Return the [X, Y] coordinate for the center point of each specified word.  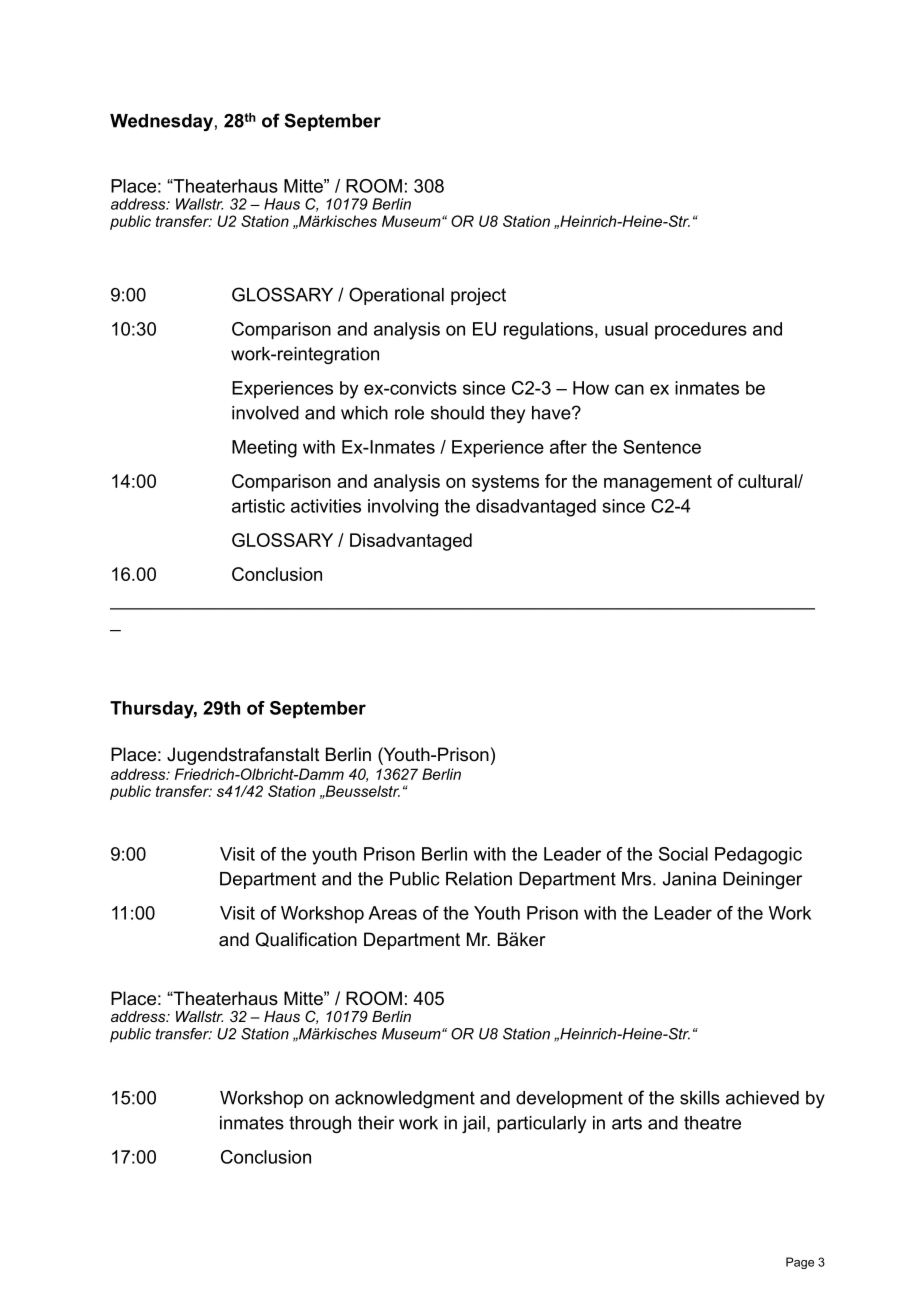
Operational [396, 296]
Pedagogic [758, 856]
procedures [701, 330]
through [320, 1124]
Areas [392, 913]
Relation [479, 879]
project [478, 296]
